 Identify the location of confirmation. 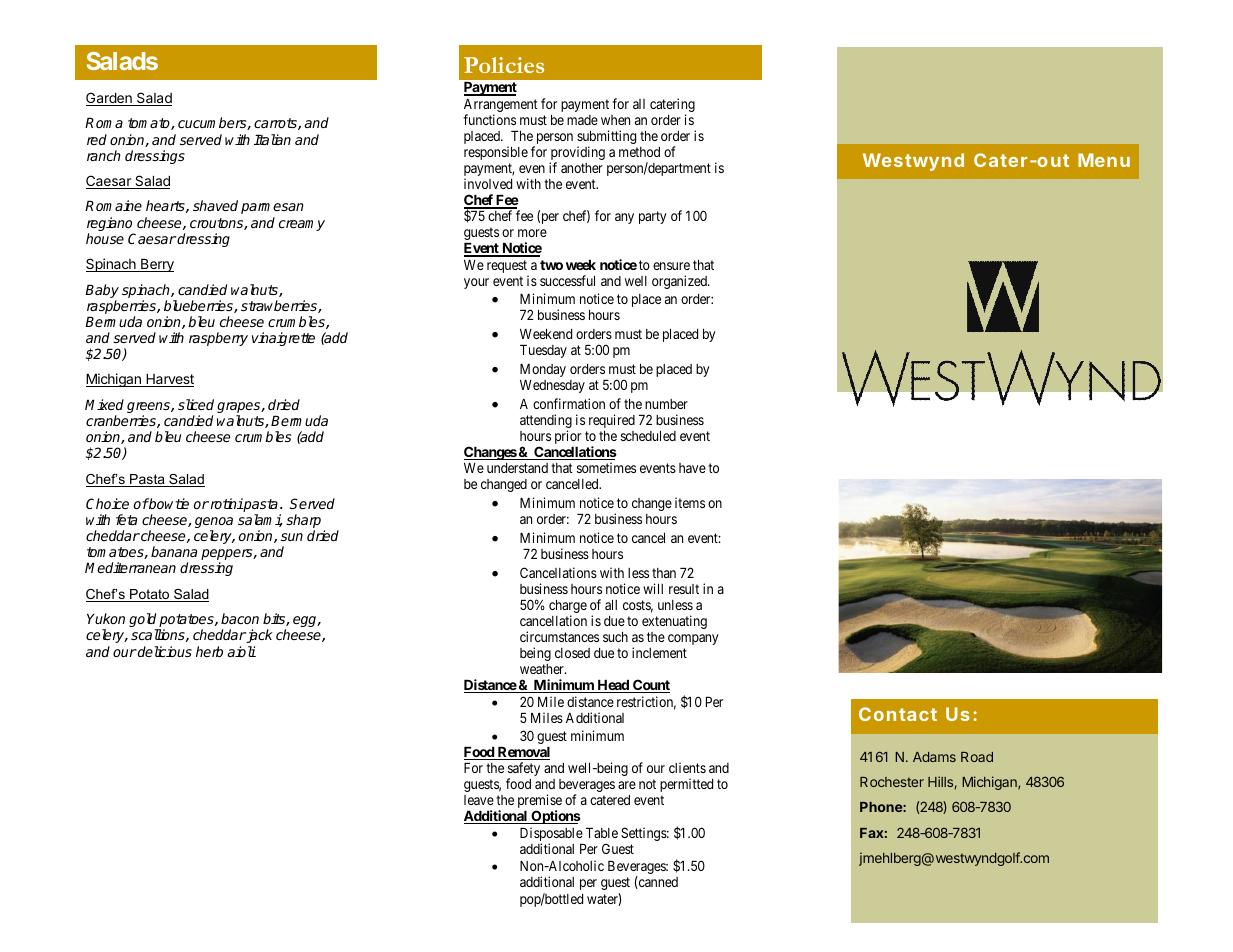
(569, 403).
